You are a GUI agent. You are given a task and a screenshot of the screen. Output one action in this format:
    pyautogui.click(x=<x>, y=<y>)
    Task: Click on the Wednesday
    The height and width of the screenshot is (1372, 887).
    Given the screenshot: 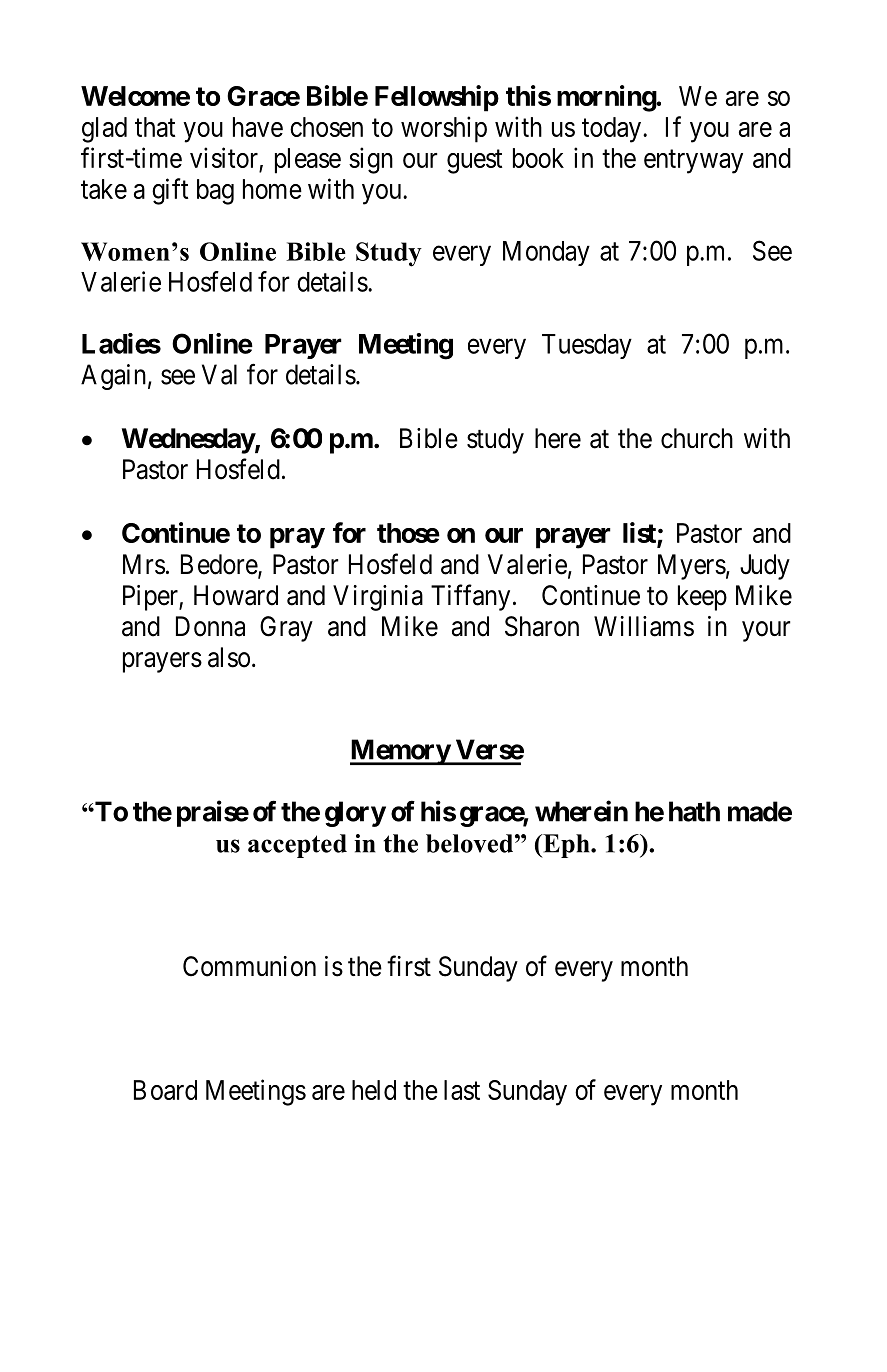 What is the action you would take?
    pyautogui.click(x=188, y=441)
